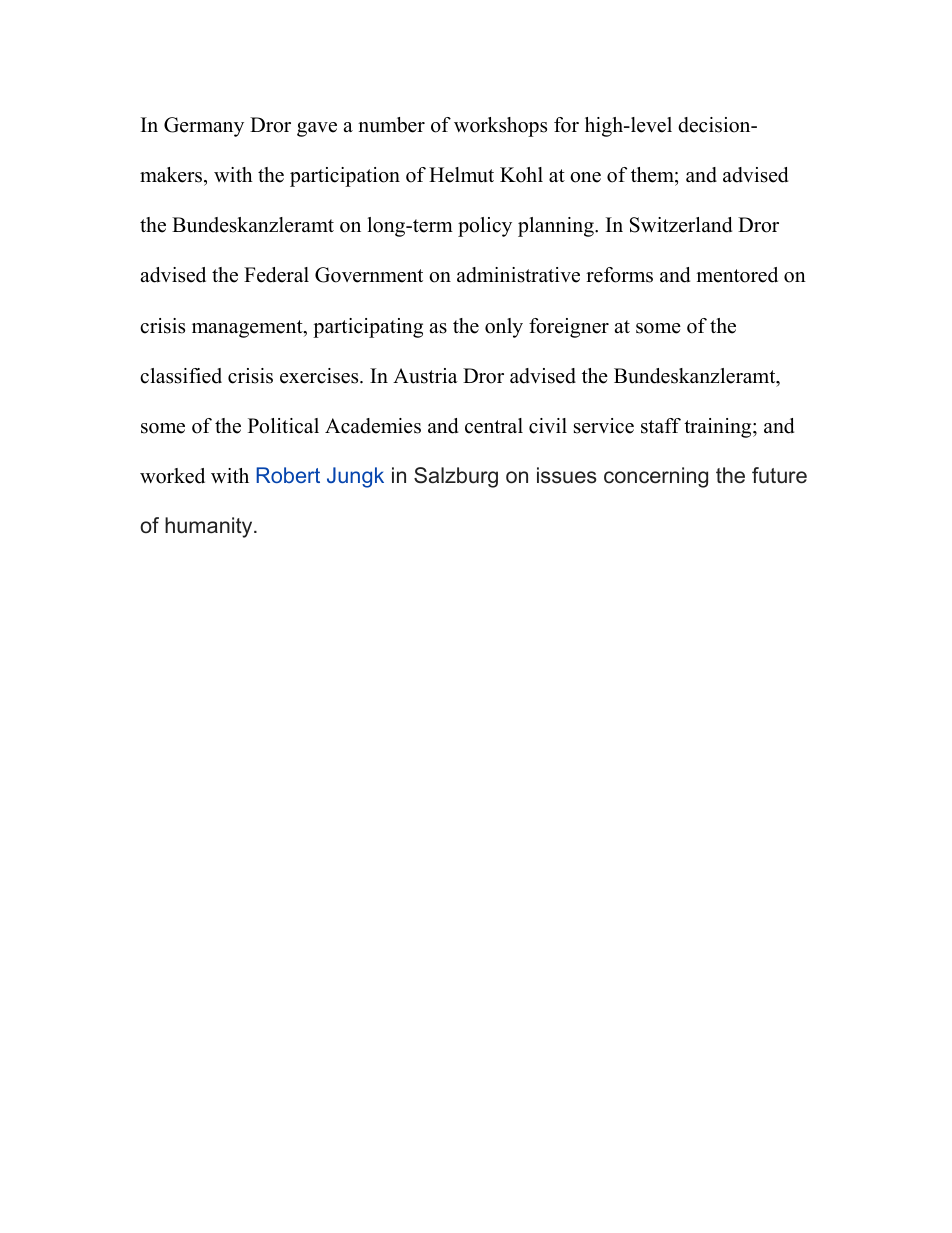 This image has width=952, height=1233. I want to click on Austria, so click(425, 376).
